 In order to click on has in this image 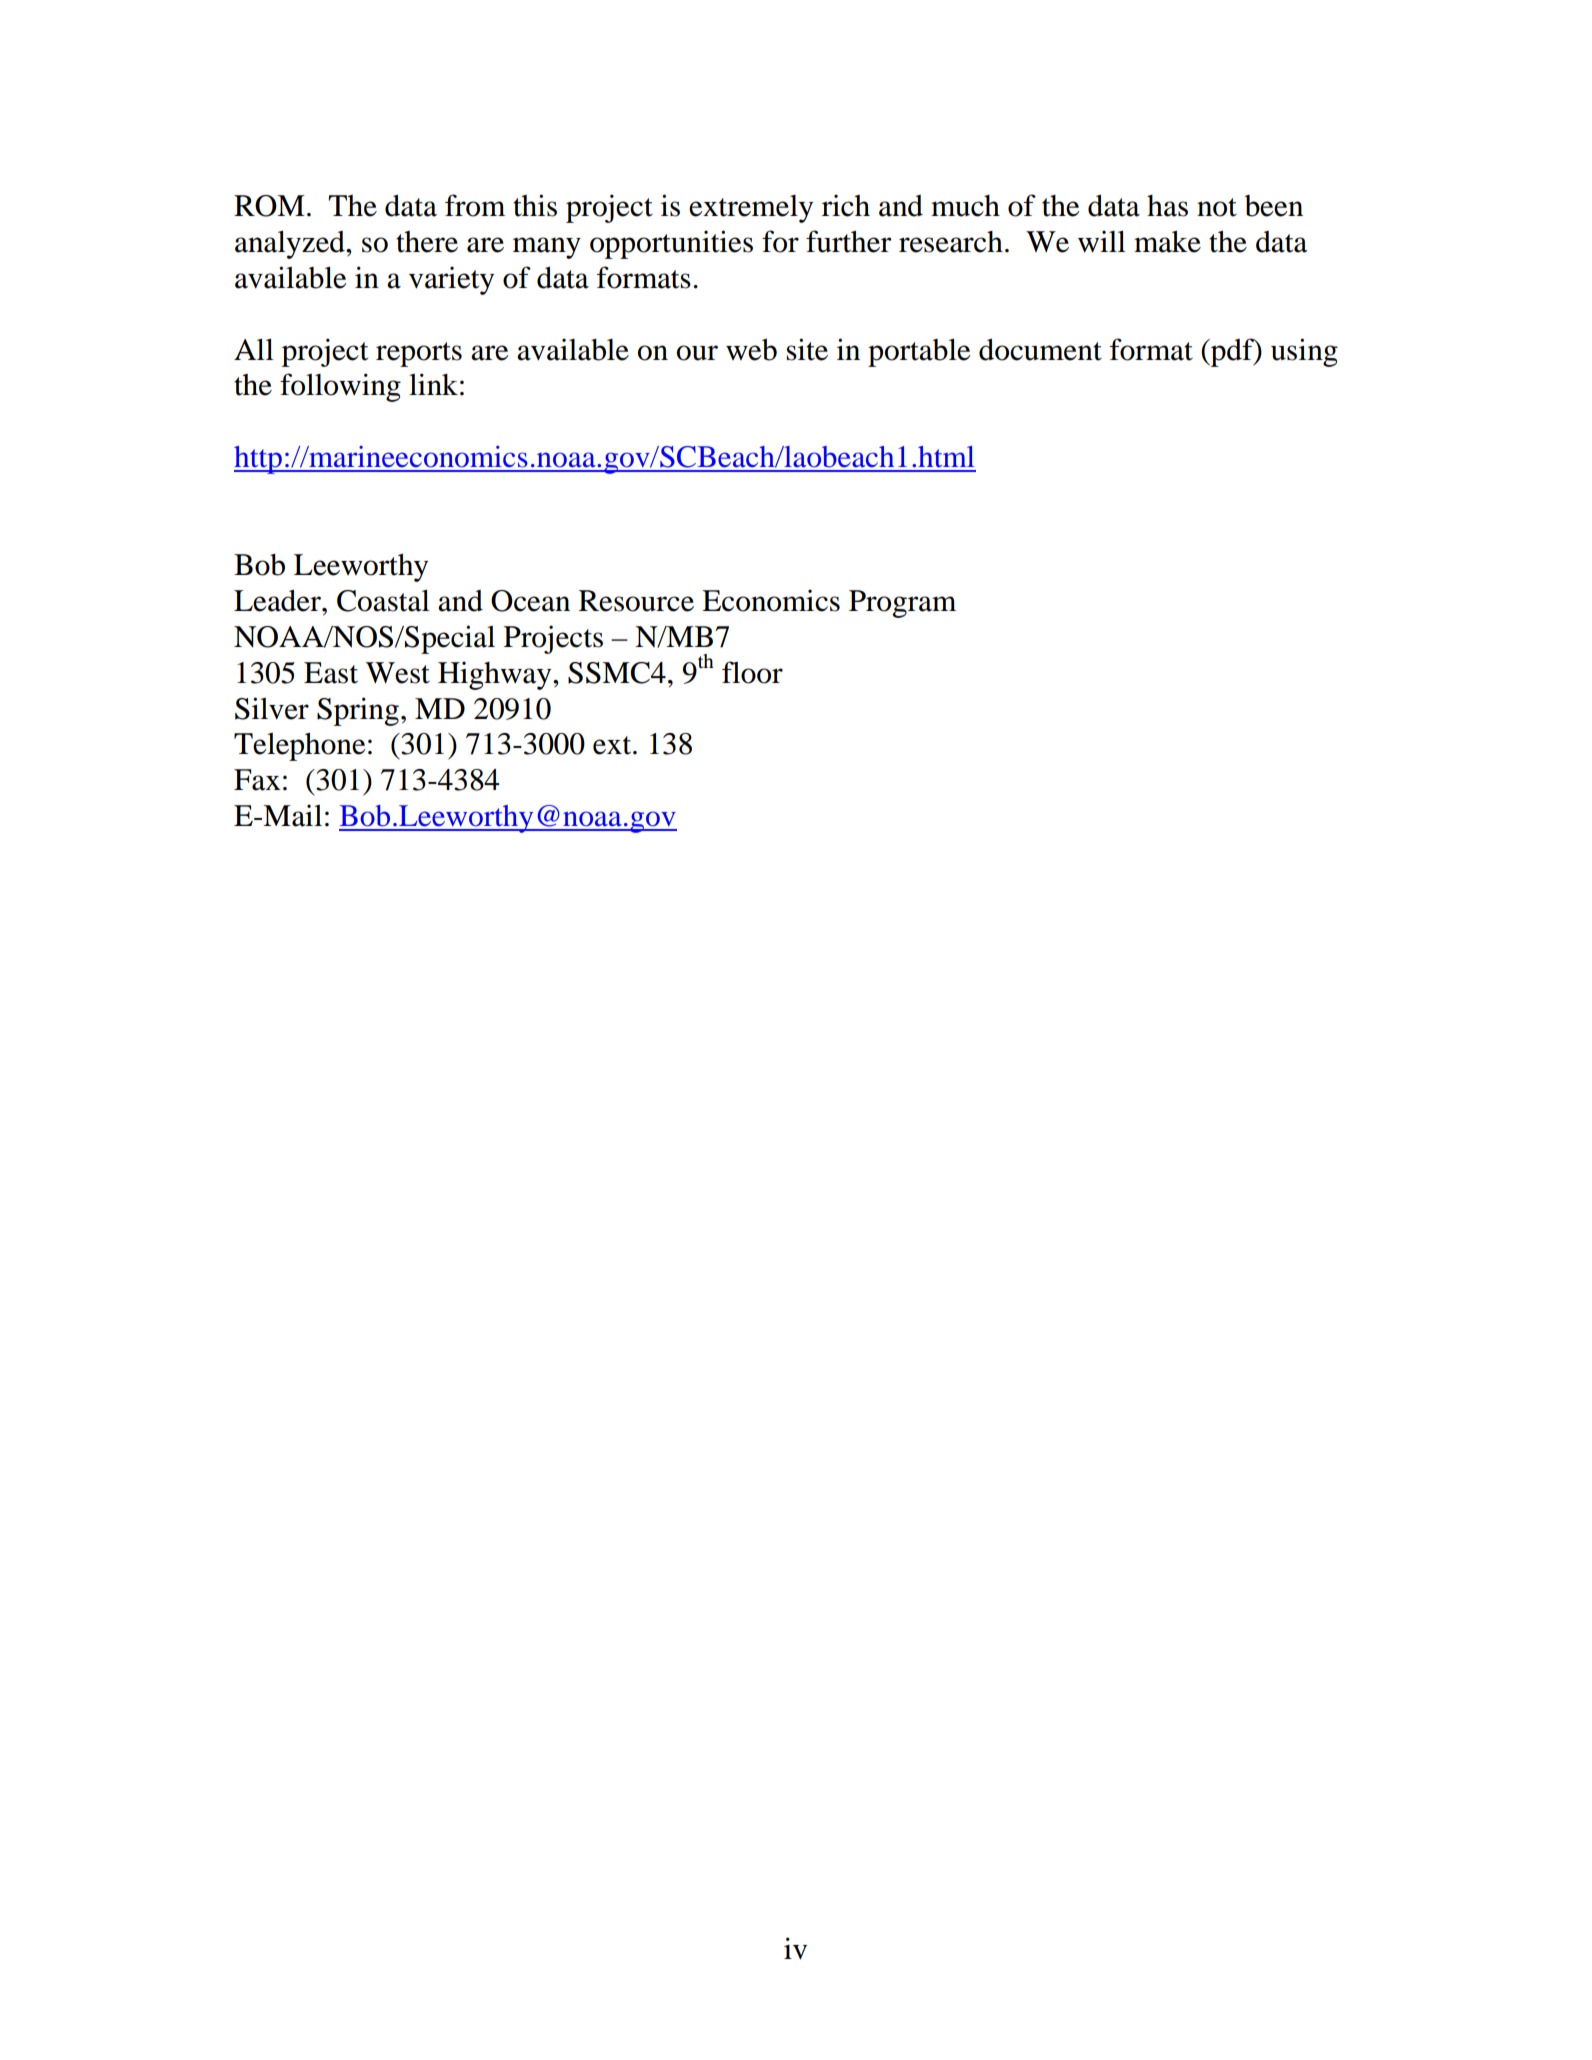, I will do `click(1167, 206)`.
